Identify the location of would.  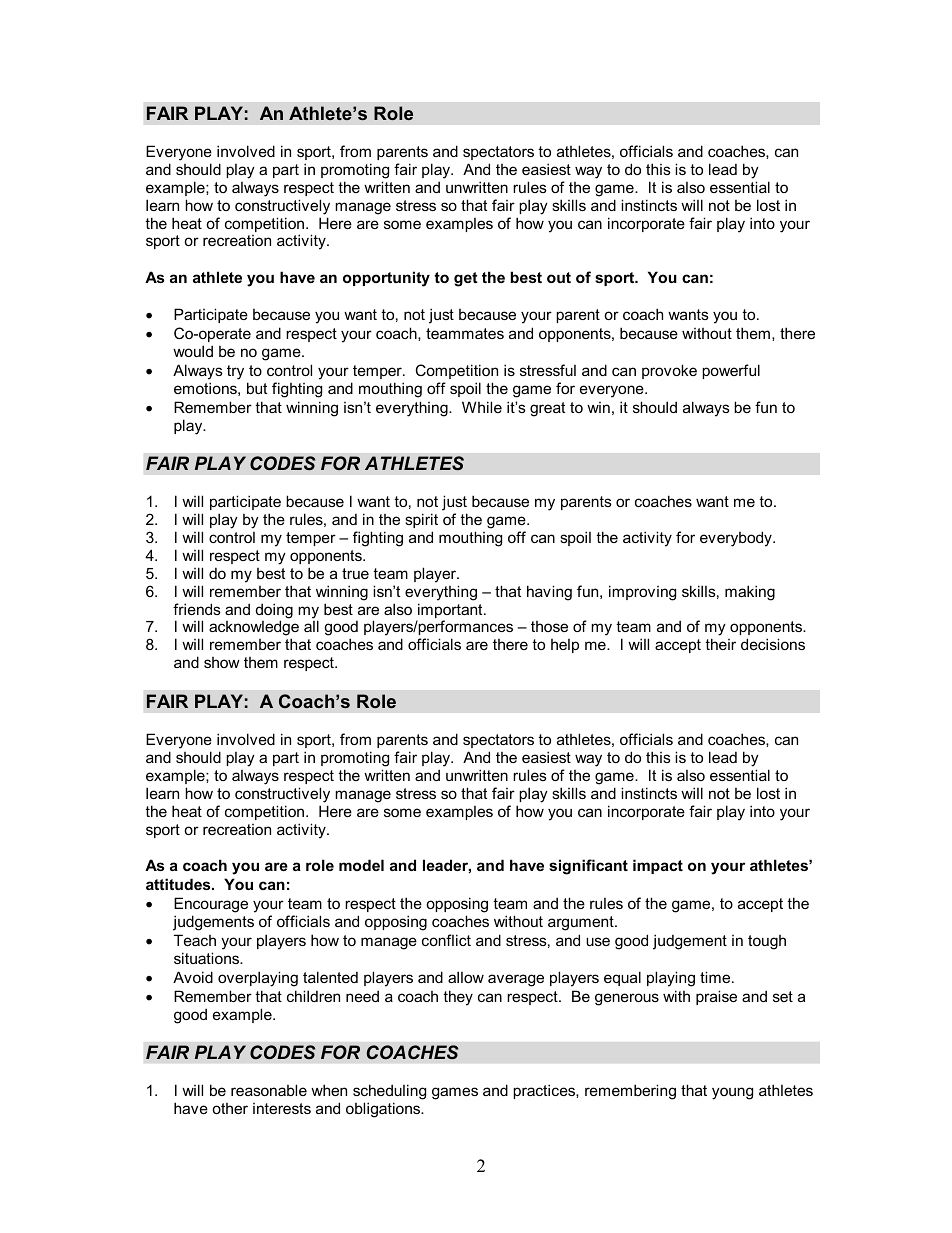
(193, 351).
